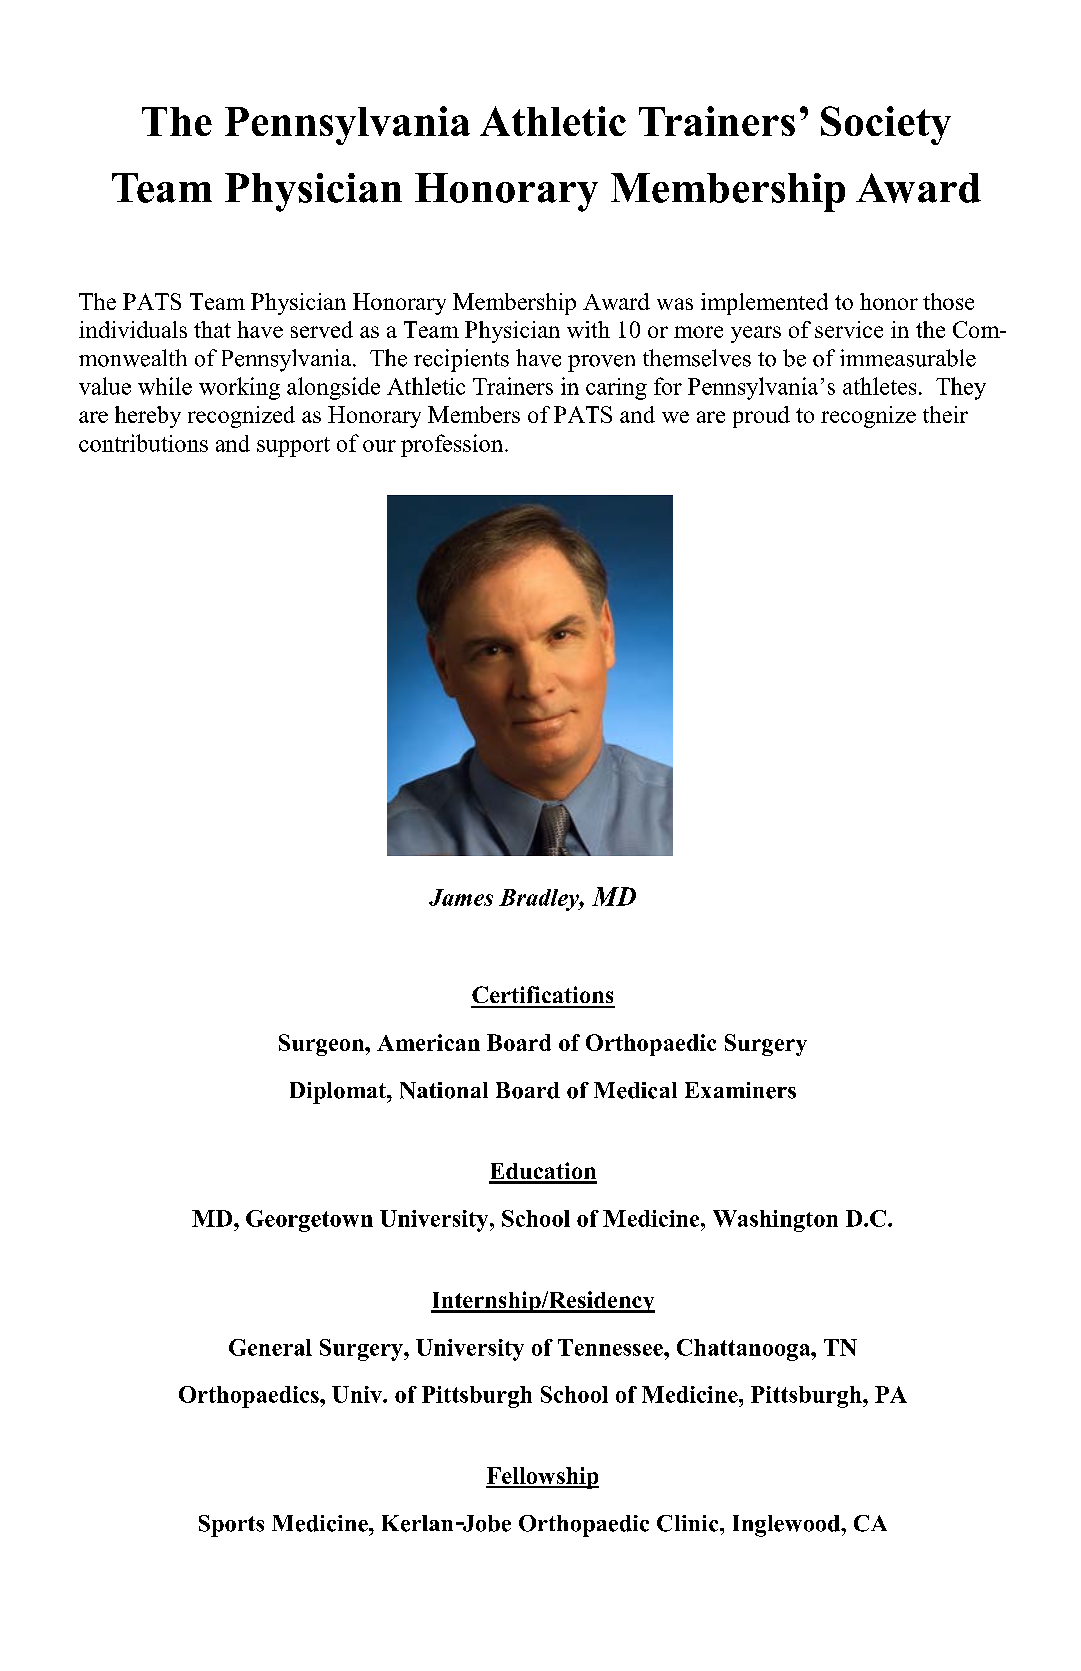  I want to click on Society, so click(886, 125).
